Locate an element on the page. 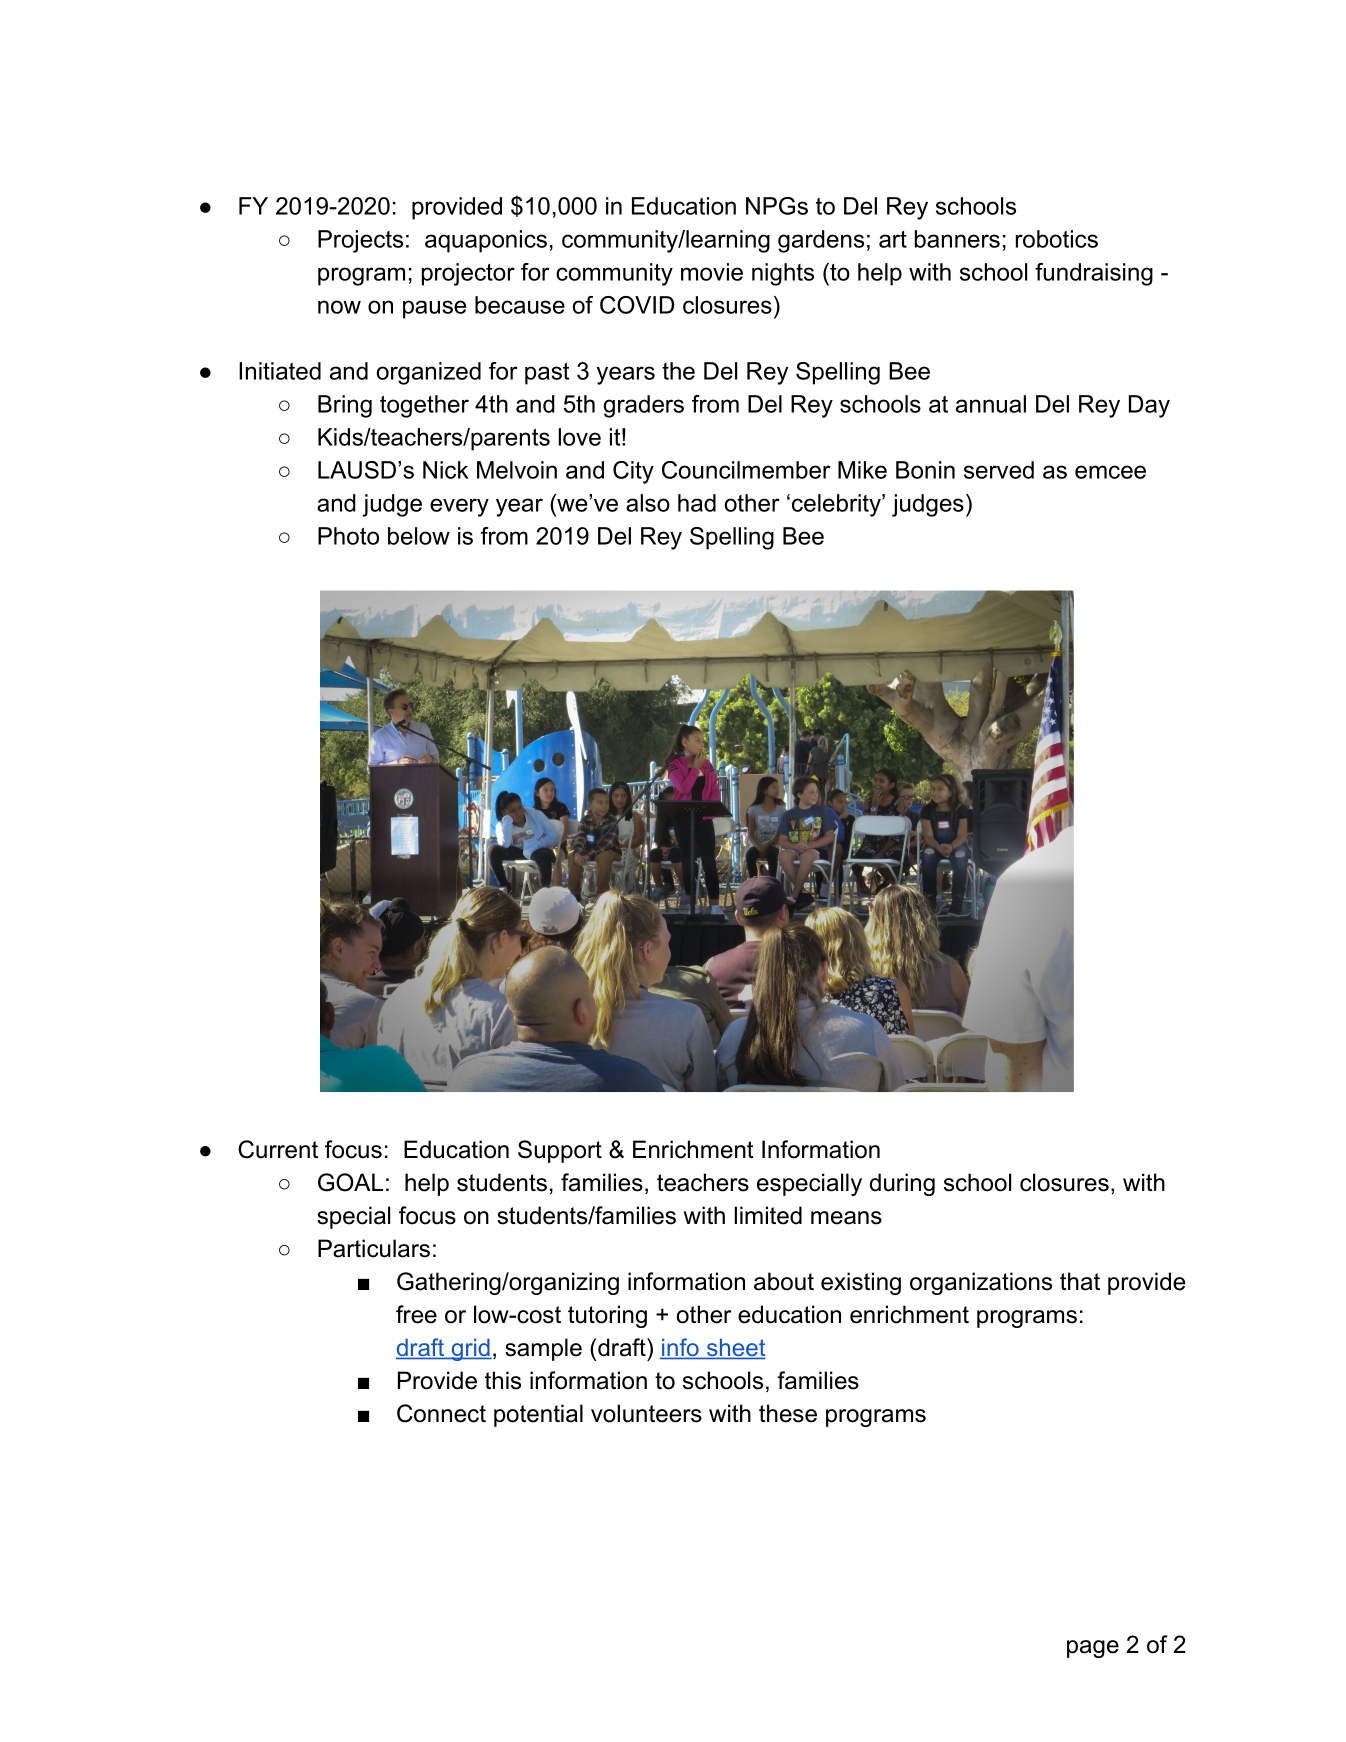 This page has height=1742, width=1346. now is located at coordinates (339, 307).
